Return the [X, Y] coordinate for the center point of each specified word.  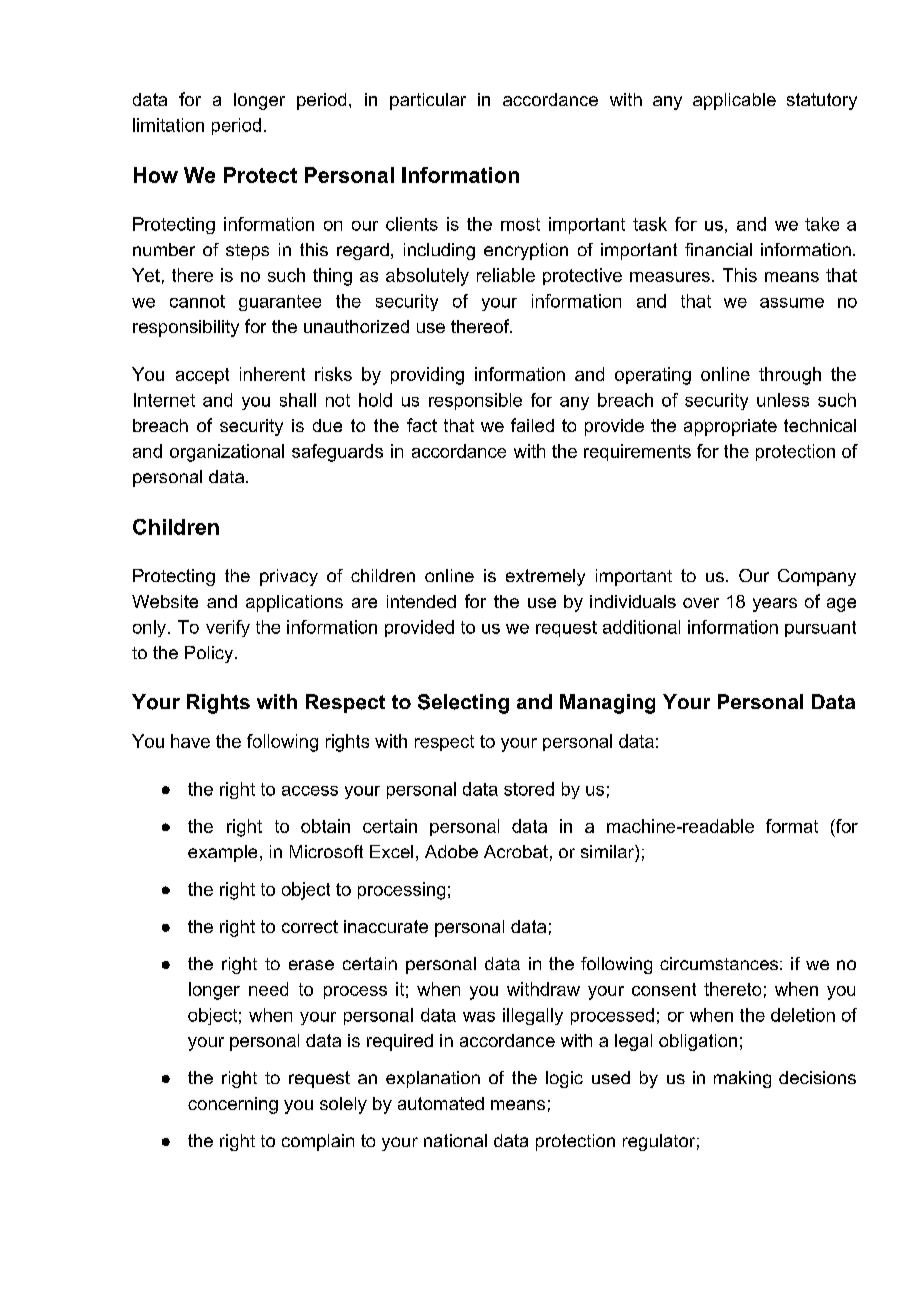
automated [441, 1103]
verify [228, 628]
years [775, 605]
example [222, 853]
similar [608, 851]
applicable [734, 101]
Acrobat [516, 851]
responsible [475, 401]
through [790, 376]
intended [421, 601]
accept [202, 376]
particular [428, 101]
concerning [233, 1105]
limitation [168, 125]
